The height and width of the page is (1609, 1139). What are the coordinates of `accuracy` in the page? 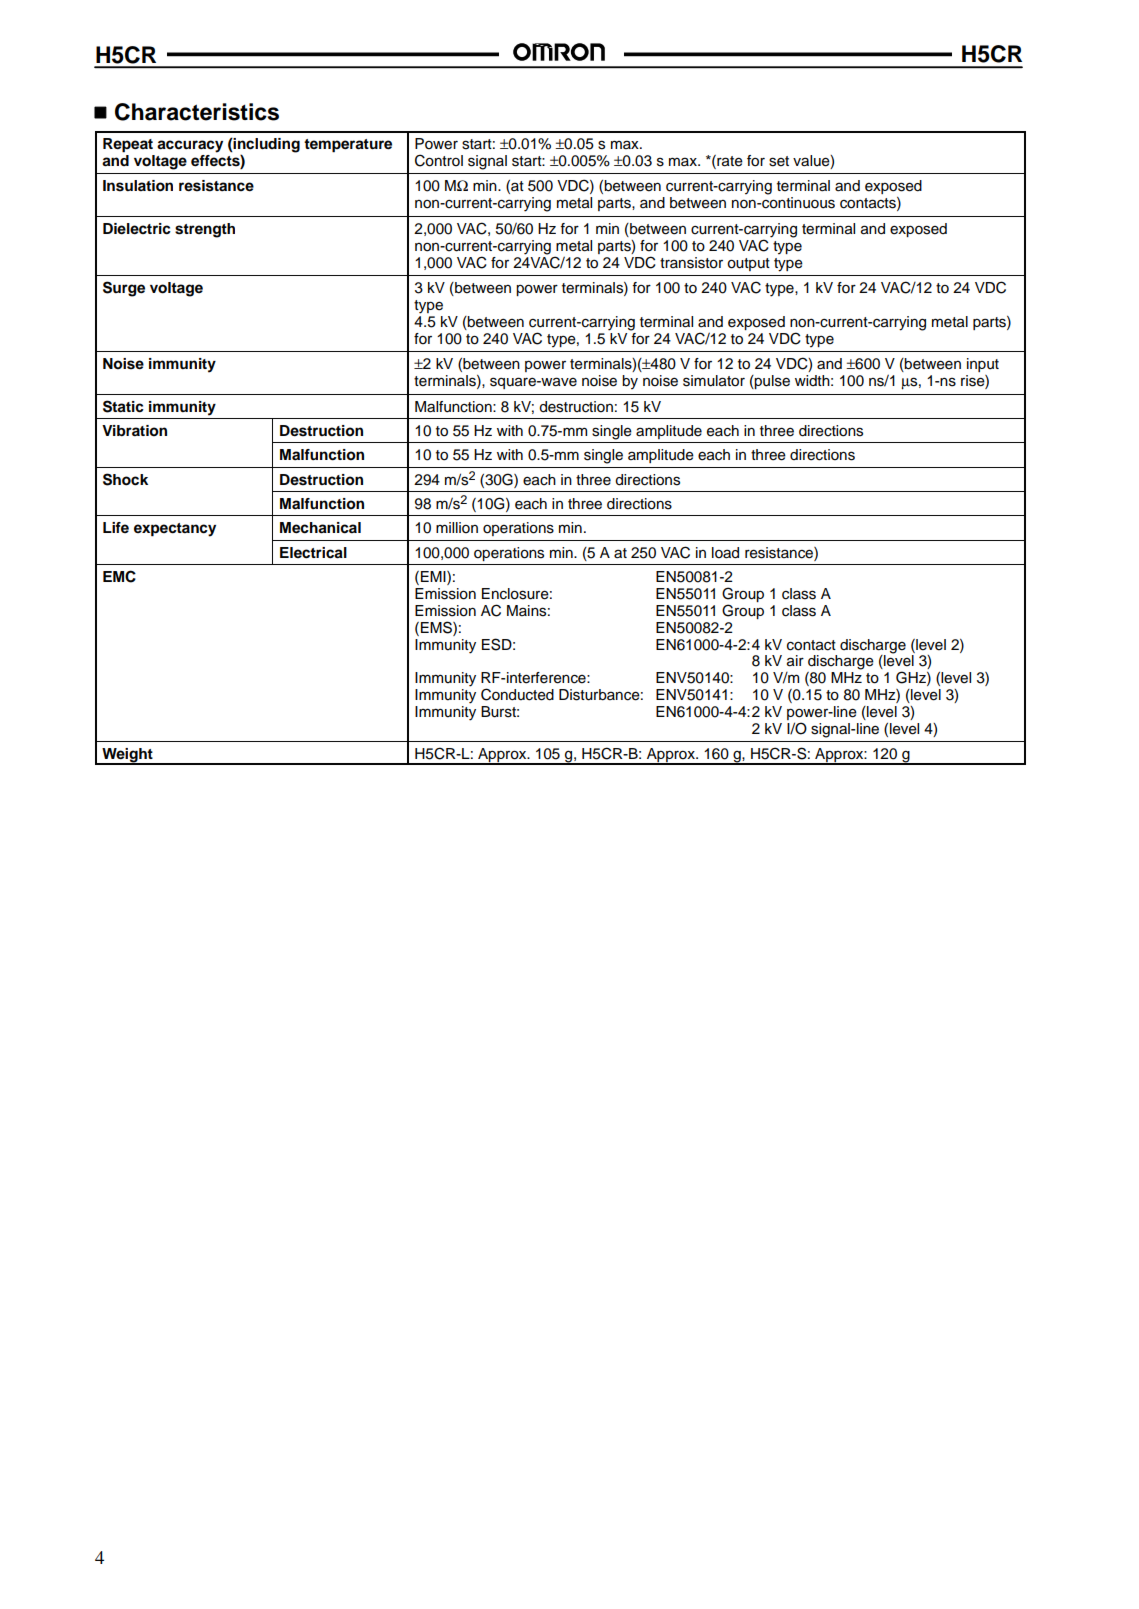 It's located at (190, 146).
